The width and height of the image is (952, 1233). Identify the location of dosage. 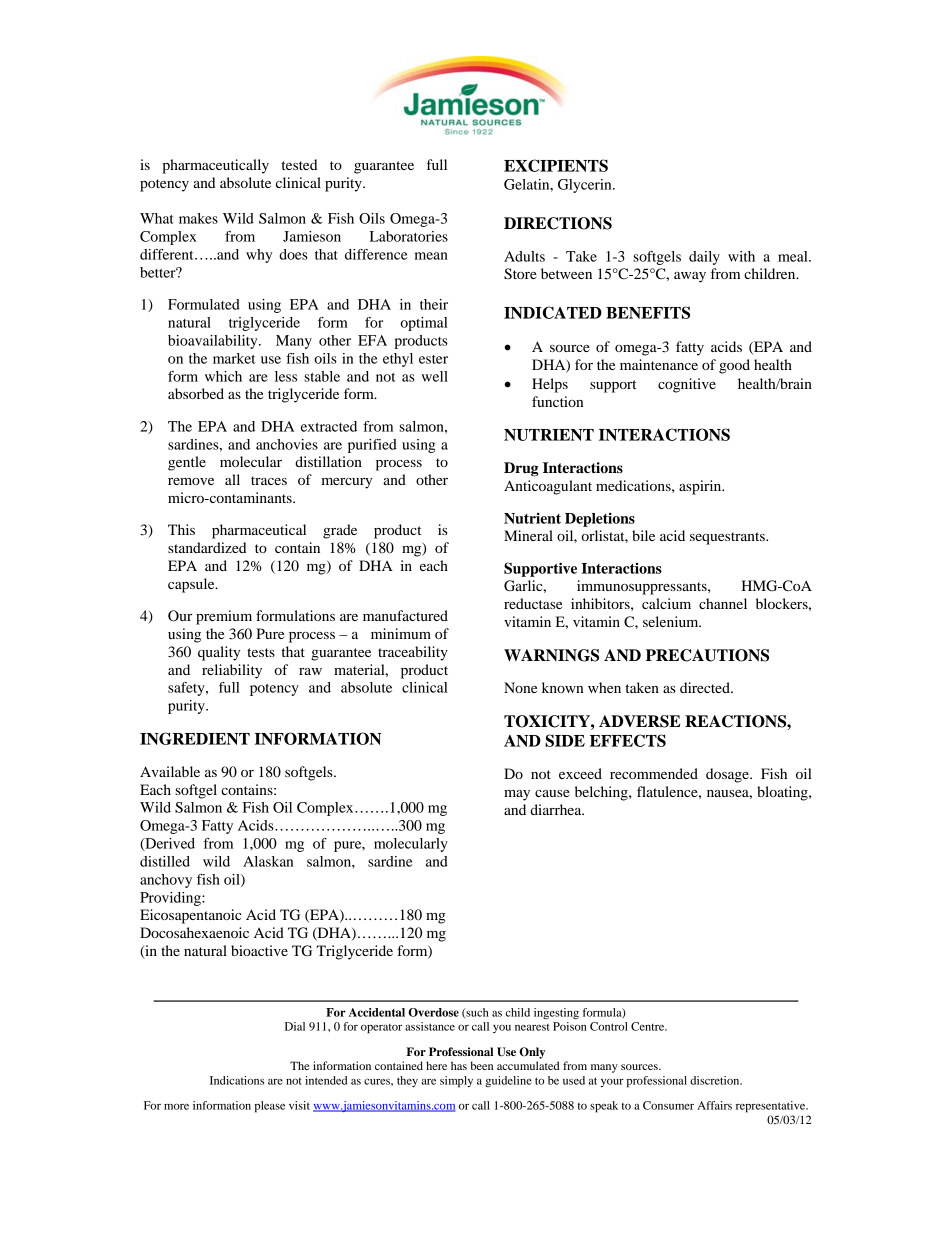
(728, 775).
